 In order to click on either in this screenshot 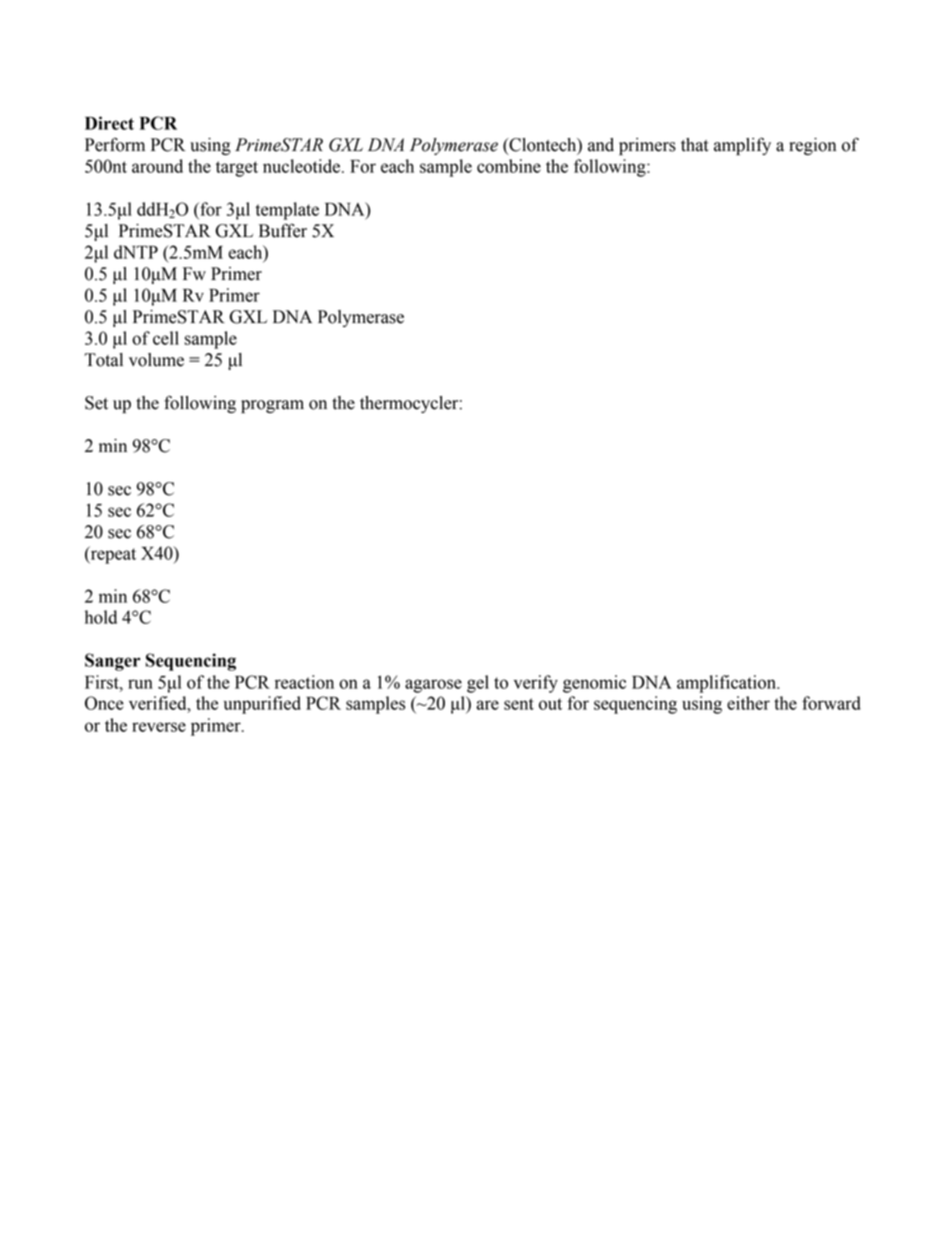, I will do `click(748, 703)`.
